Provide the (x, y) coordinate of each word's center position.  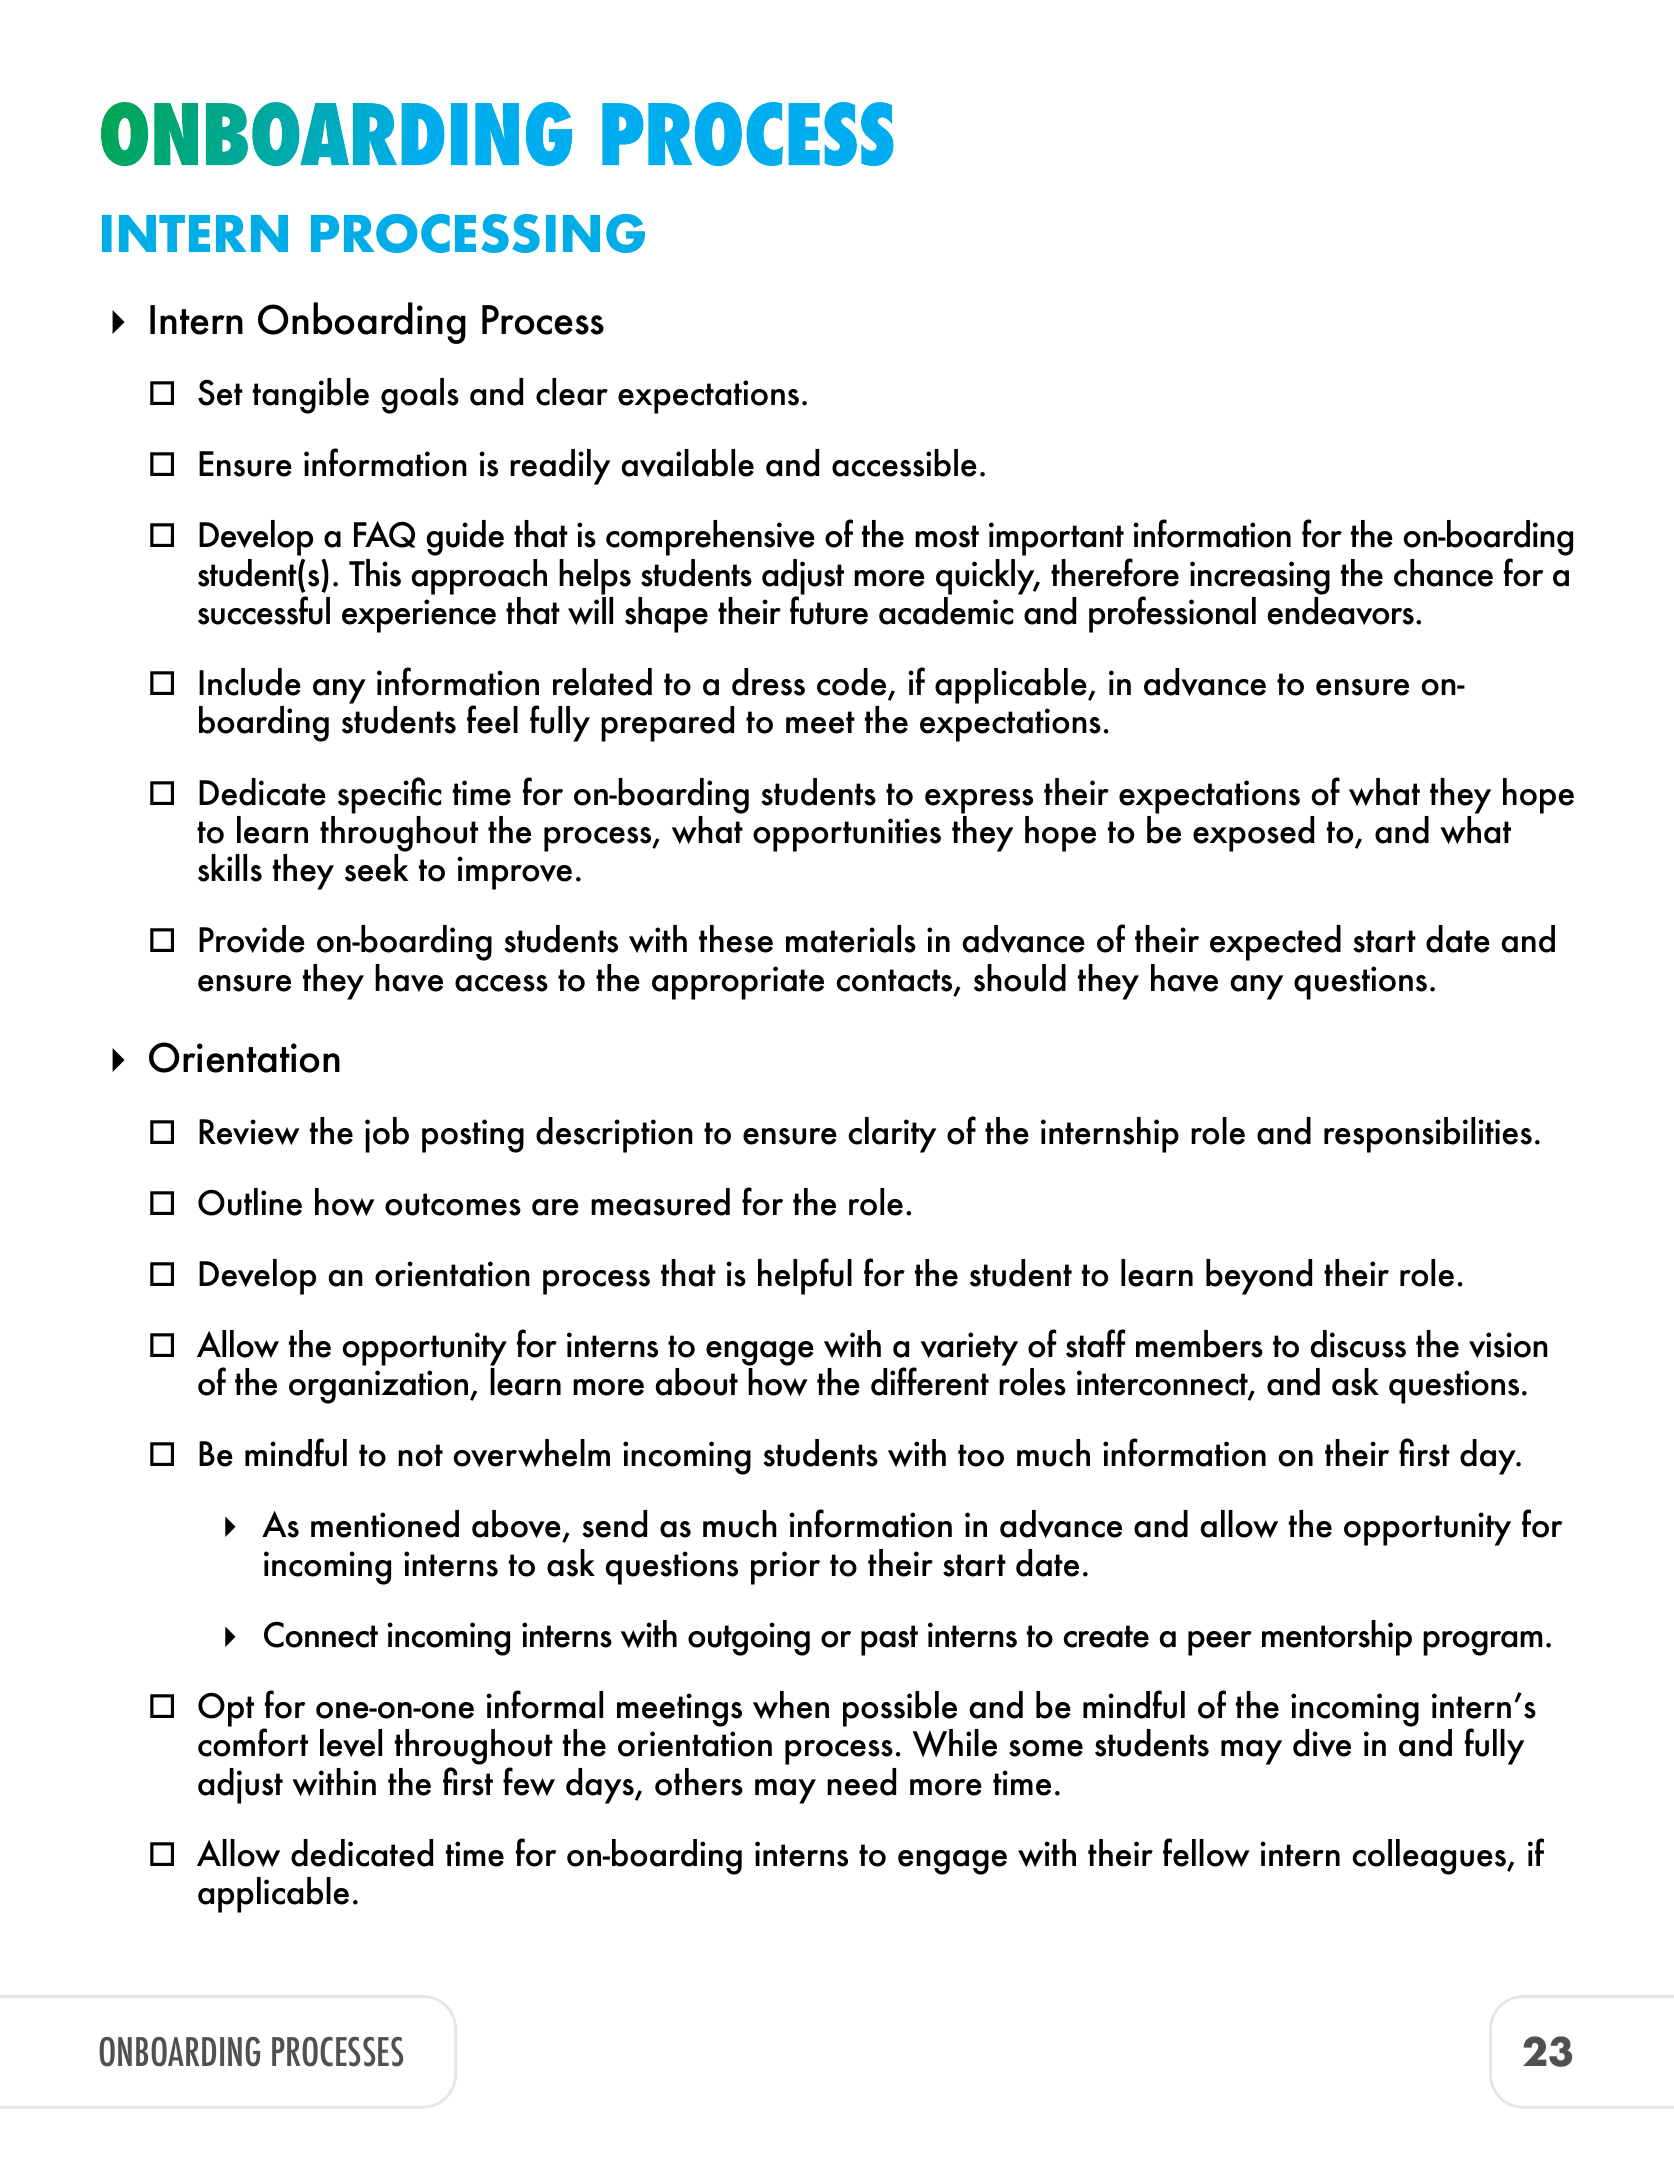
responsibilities (1428, 1135)
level (351, 1743)
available (687, 463)
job (387, 1135)
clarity (892, 1135)
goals (420, 396)
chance (1443, 573)
